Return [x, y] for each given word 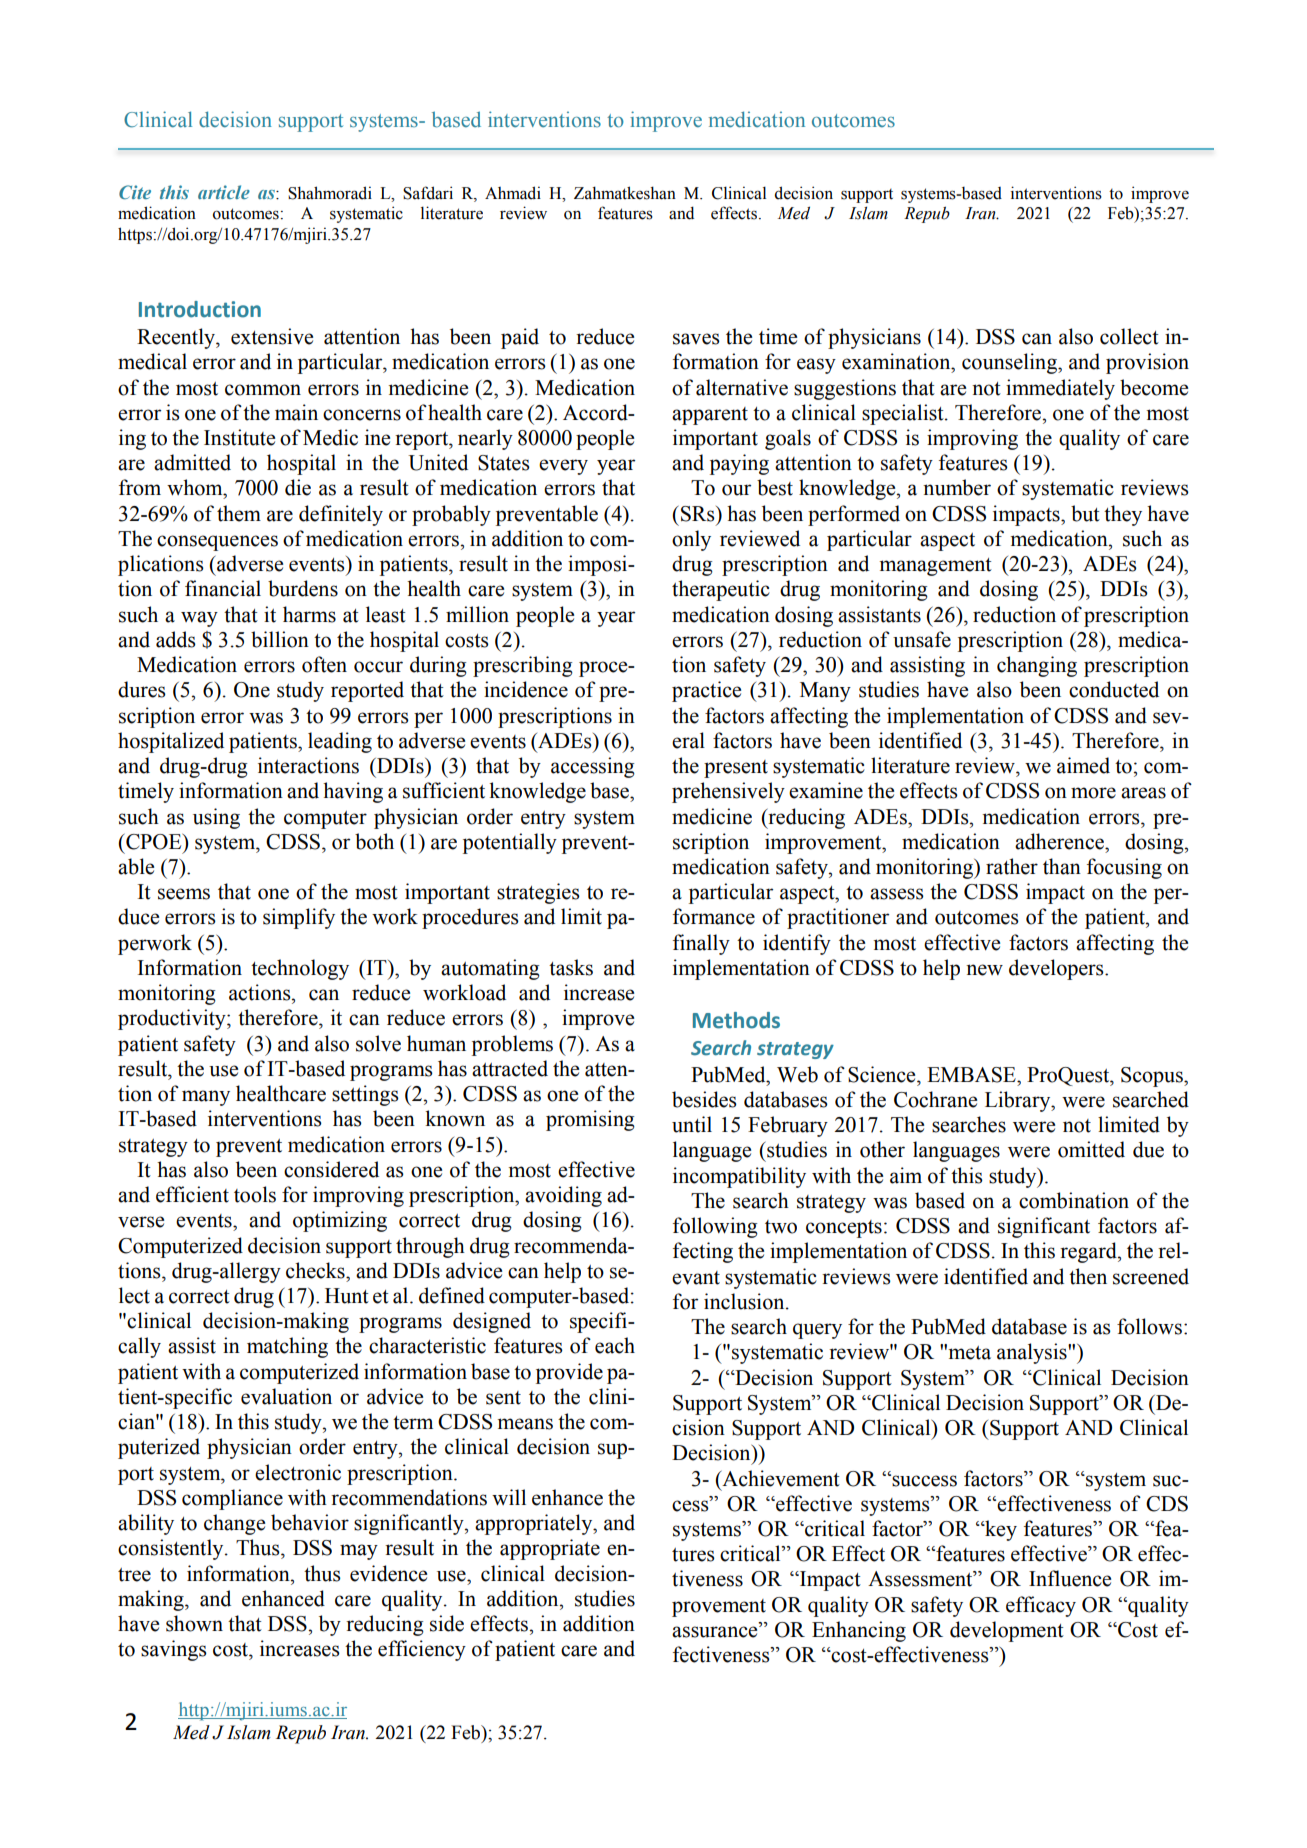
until [692, 1124]
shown [194, 1623]
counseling [1010, 363]
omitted [1091, 1149]
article [224, 192]
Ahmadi [513, 193]
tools [255, 1194]
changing [1037, 666]
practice [706, 691]
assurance [716, 1632]
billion [280, 639]
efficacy [1041, 1606]
